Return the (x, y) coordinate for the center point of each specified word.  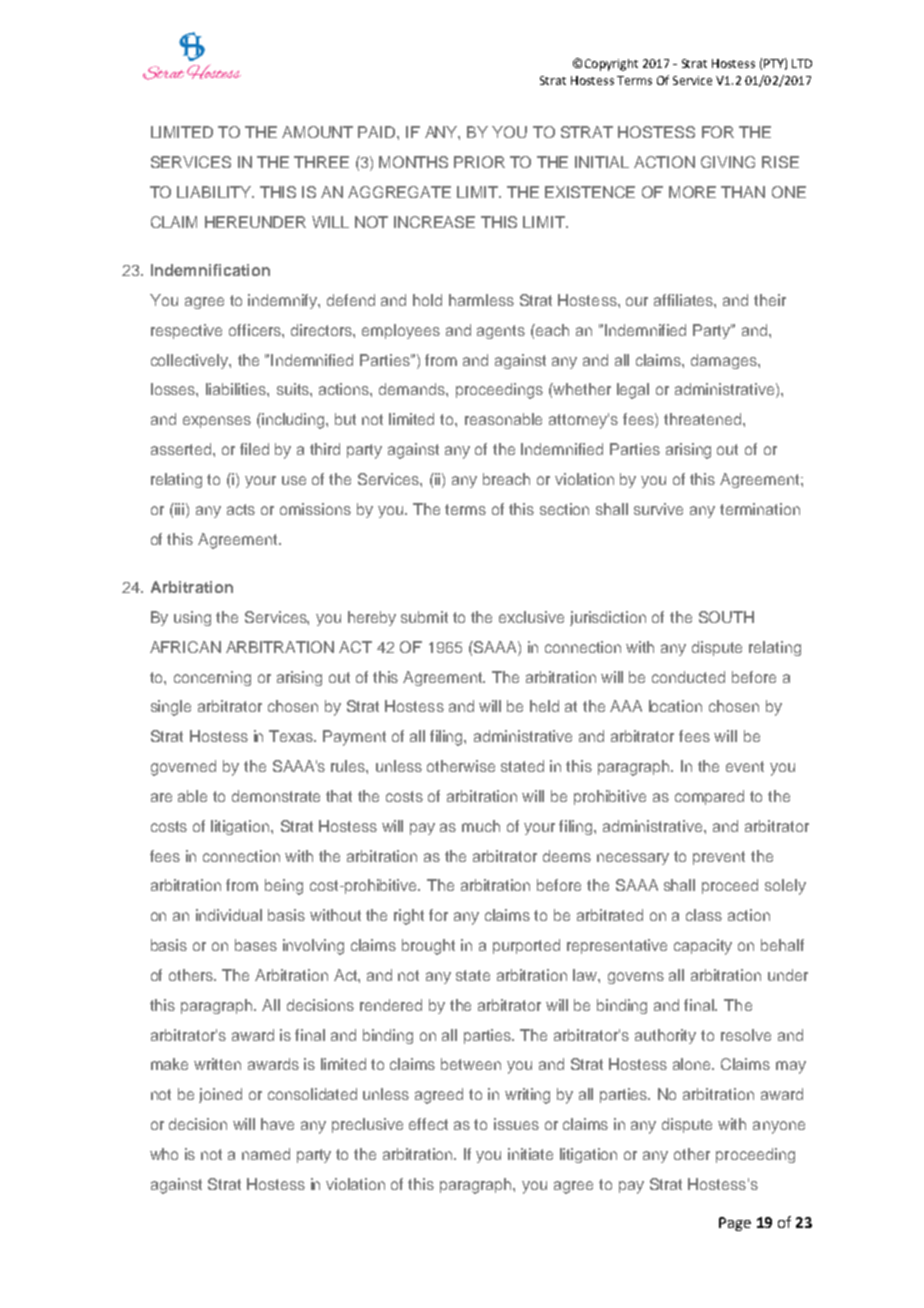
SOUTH (726, 617)
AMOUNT (317, 132)
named (266, 1154)
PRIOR (479, 162)
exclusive (531, 617)
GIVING (728, 162)
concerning (212, 678)
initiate (530, 1154)
